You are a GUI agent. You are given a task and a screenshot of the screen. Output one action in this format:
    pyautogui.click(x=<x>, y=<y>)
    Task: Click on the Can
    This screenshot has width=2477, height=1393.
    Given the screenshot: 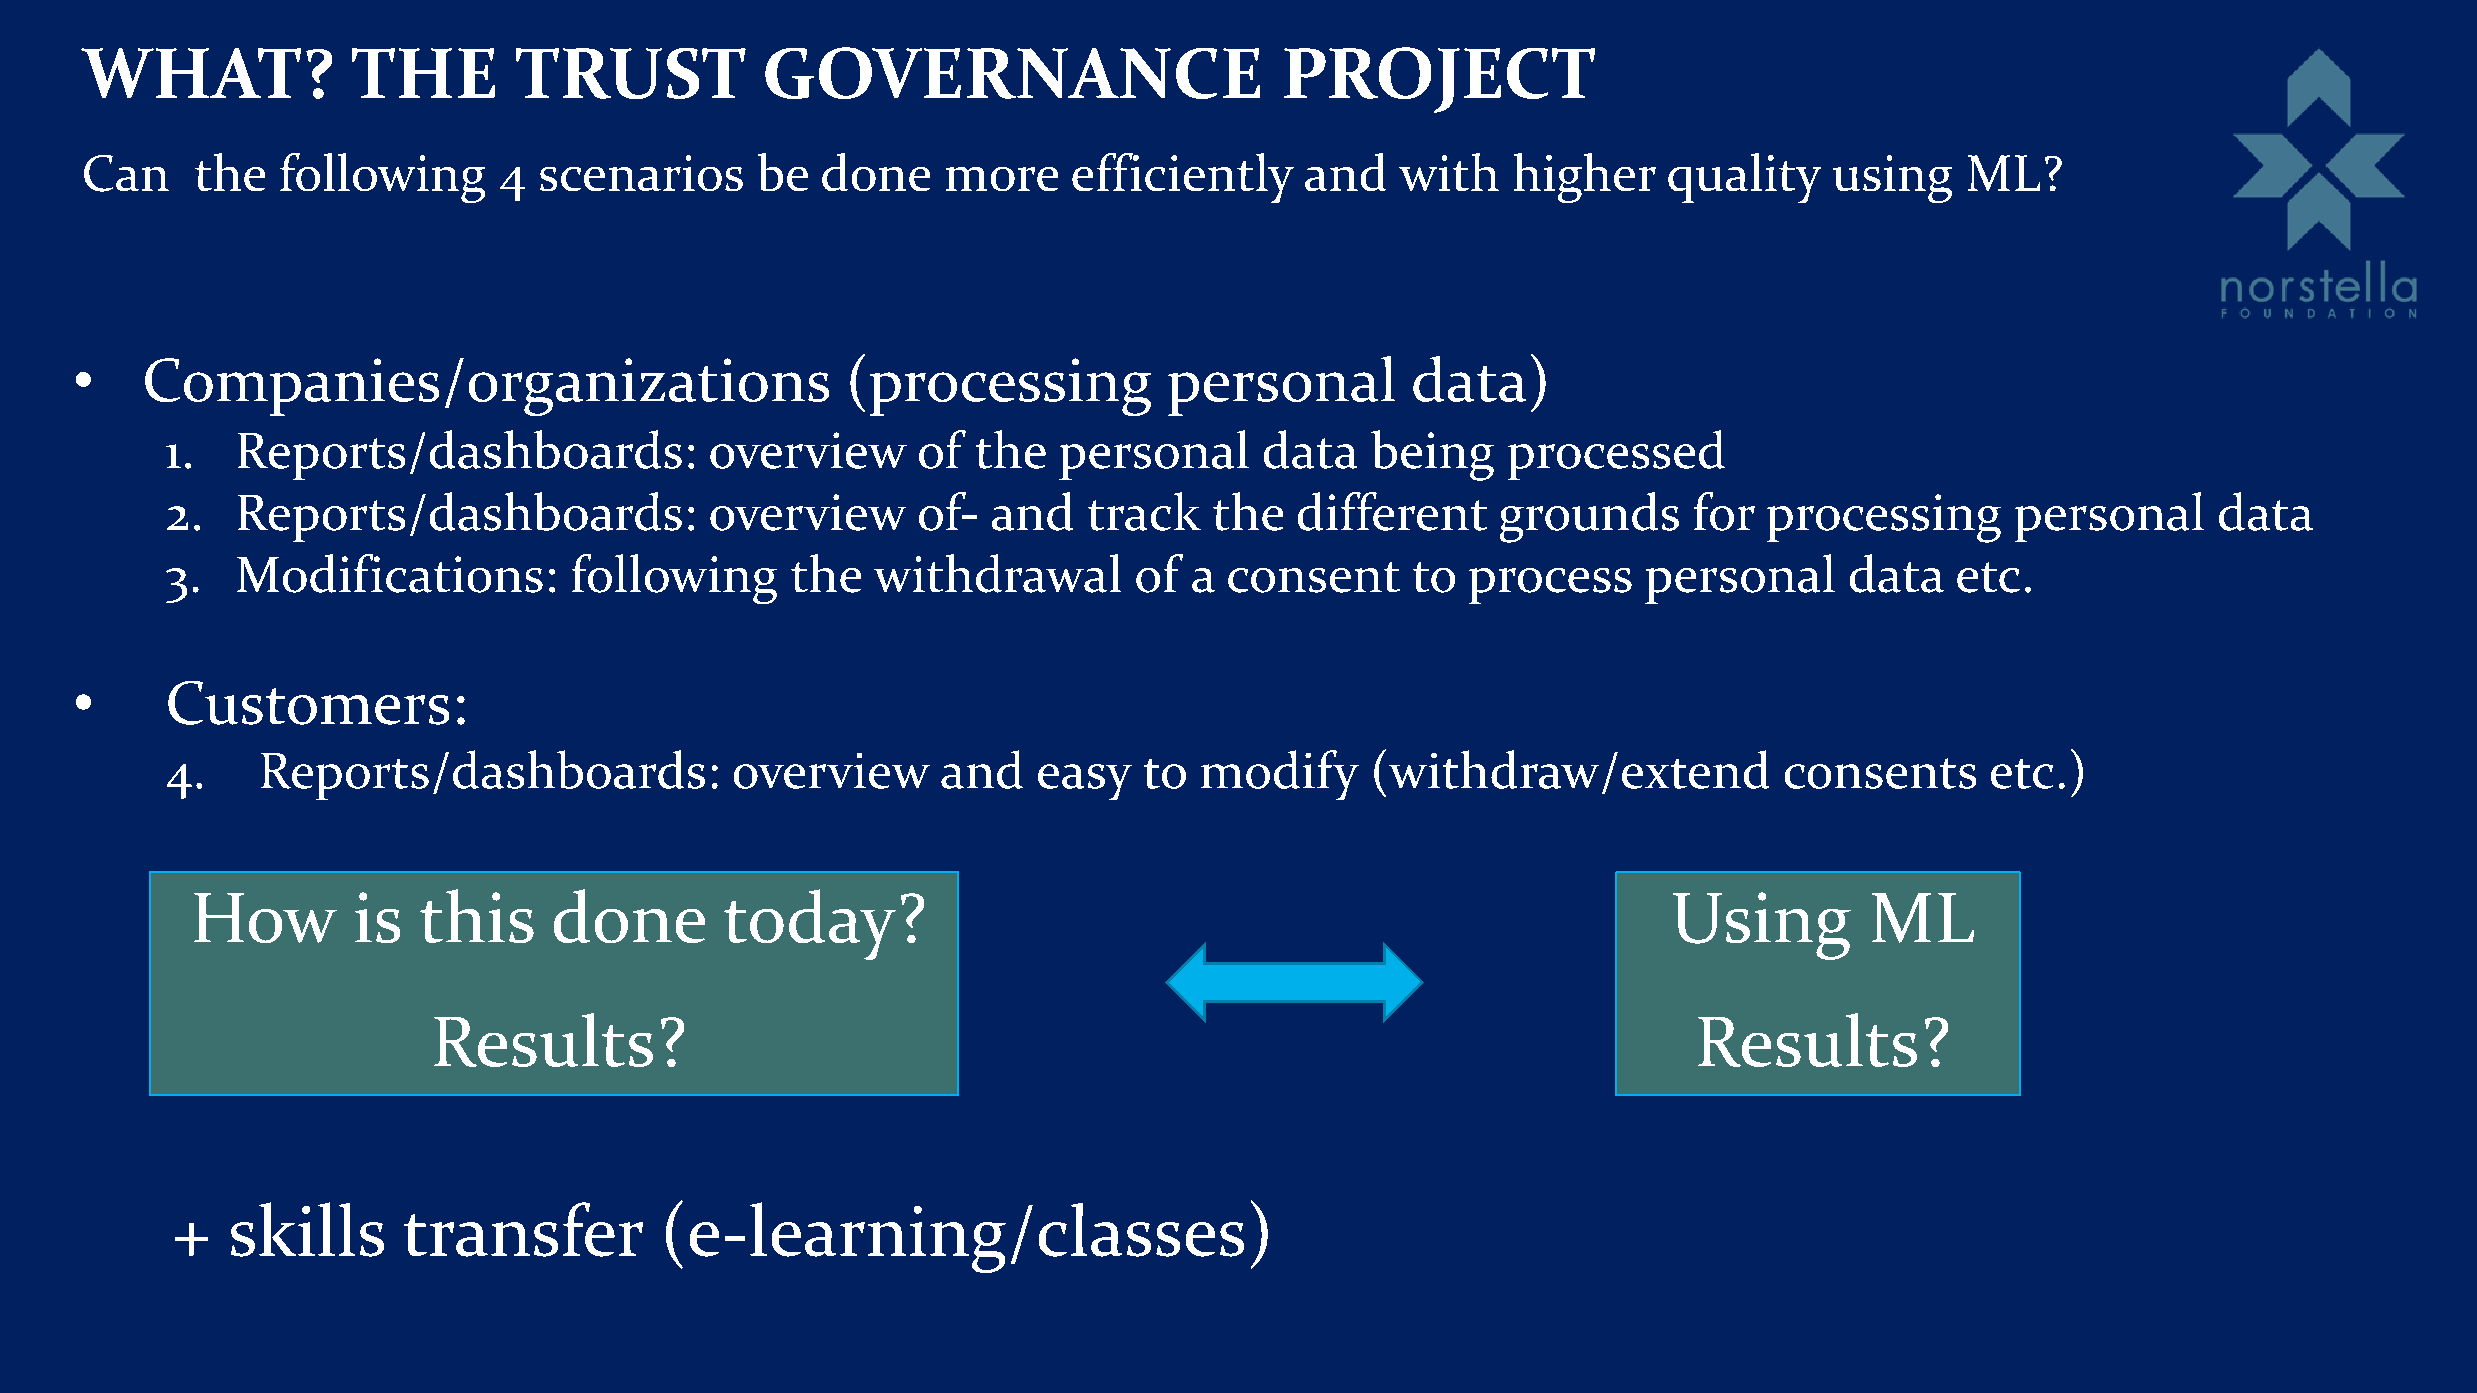 What is the action you would take?
    pyautogui.click(x=126, y=173)
